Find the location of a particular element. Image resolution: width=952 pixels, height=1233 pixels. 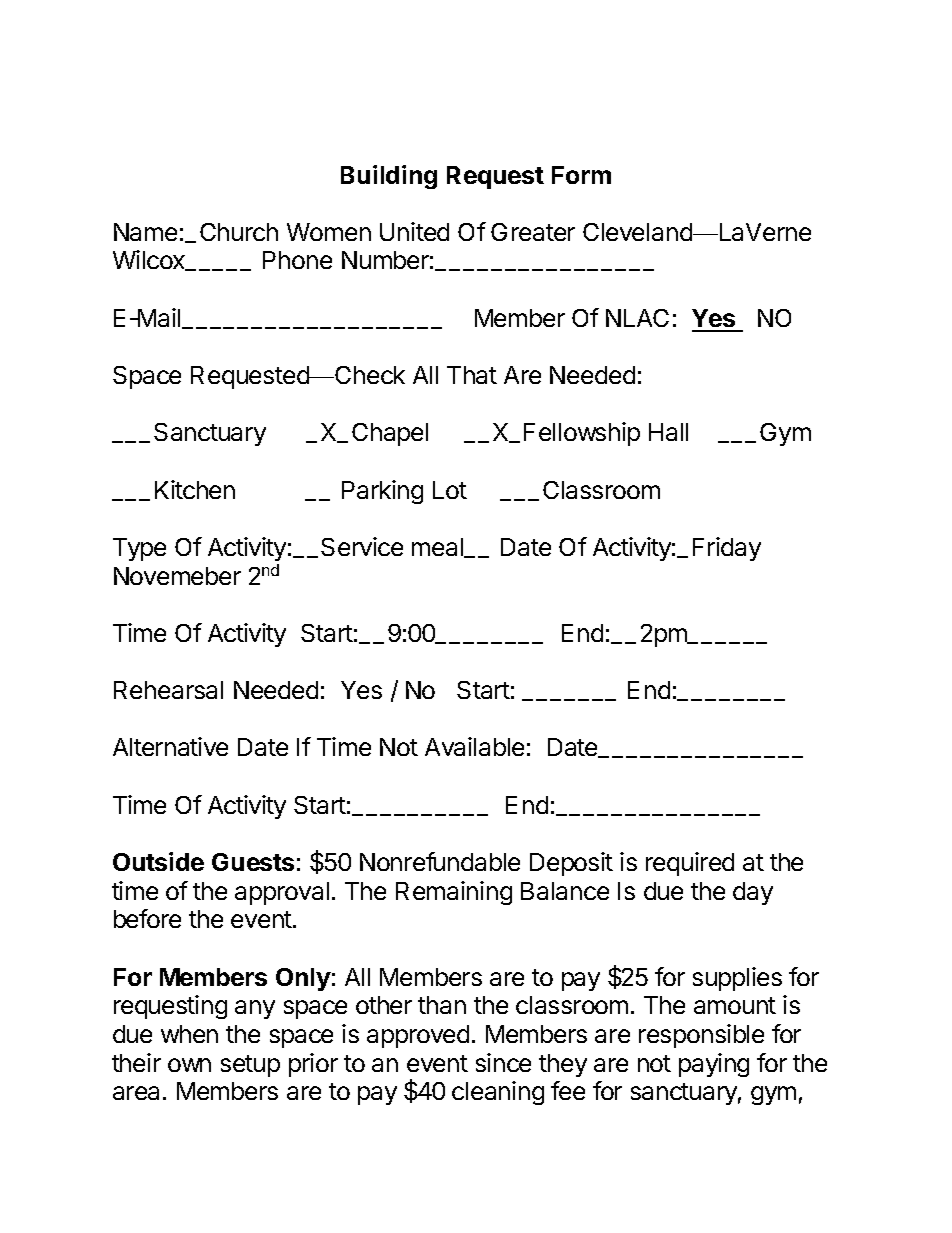

Type is located at coordinates (139, 549).
